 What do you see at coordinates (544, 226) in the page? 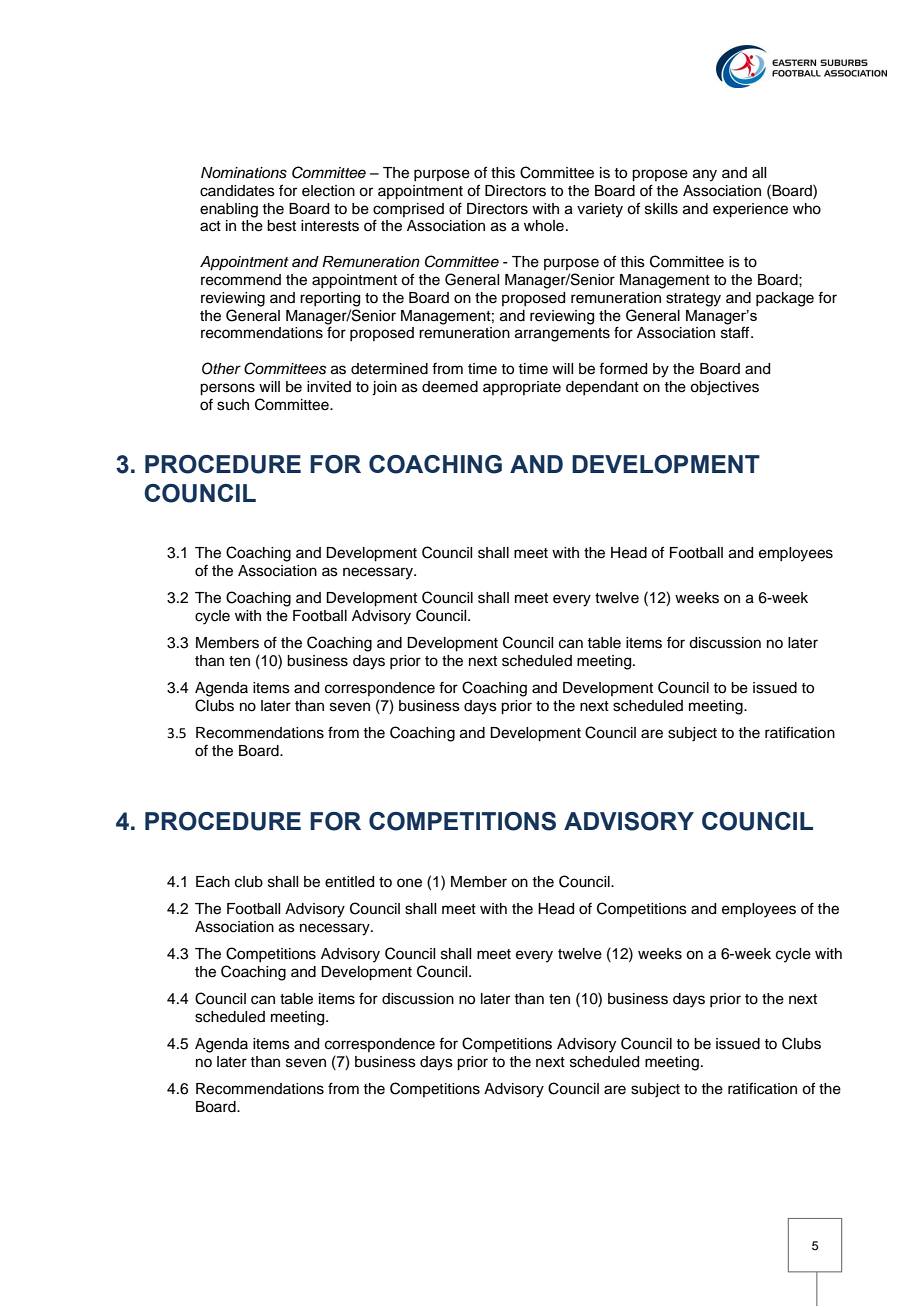
I see `whole` at bounding box center [544, 226].
